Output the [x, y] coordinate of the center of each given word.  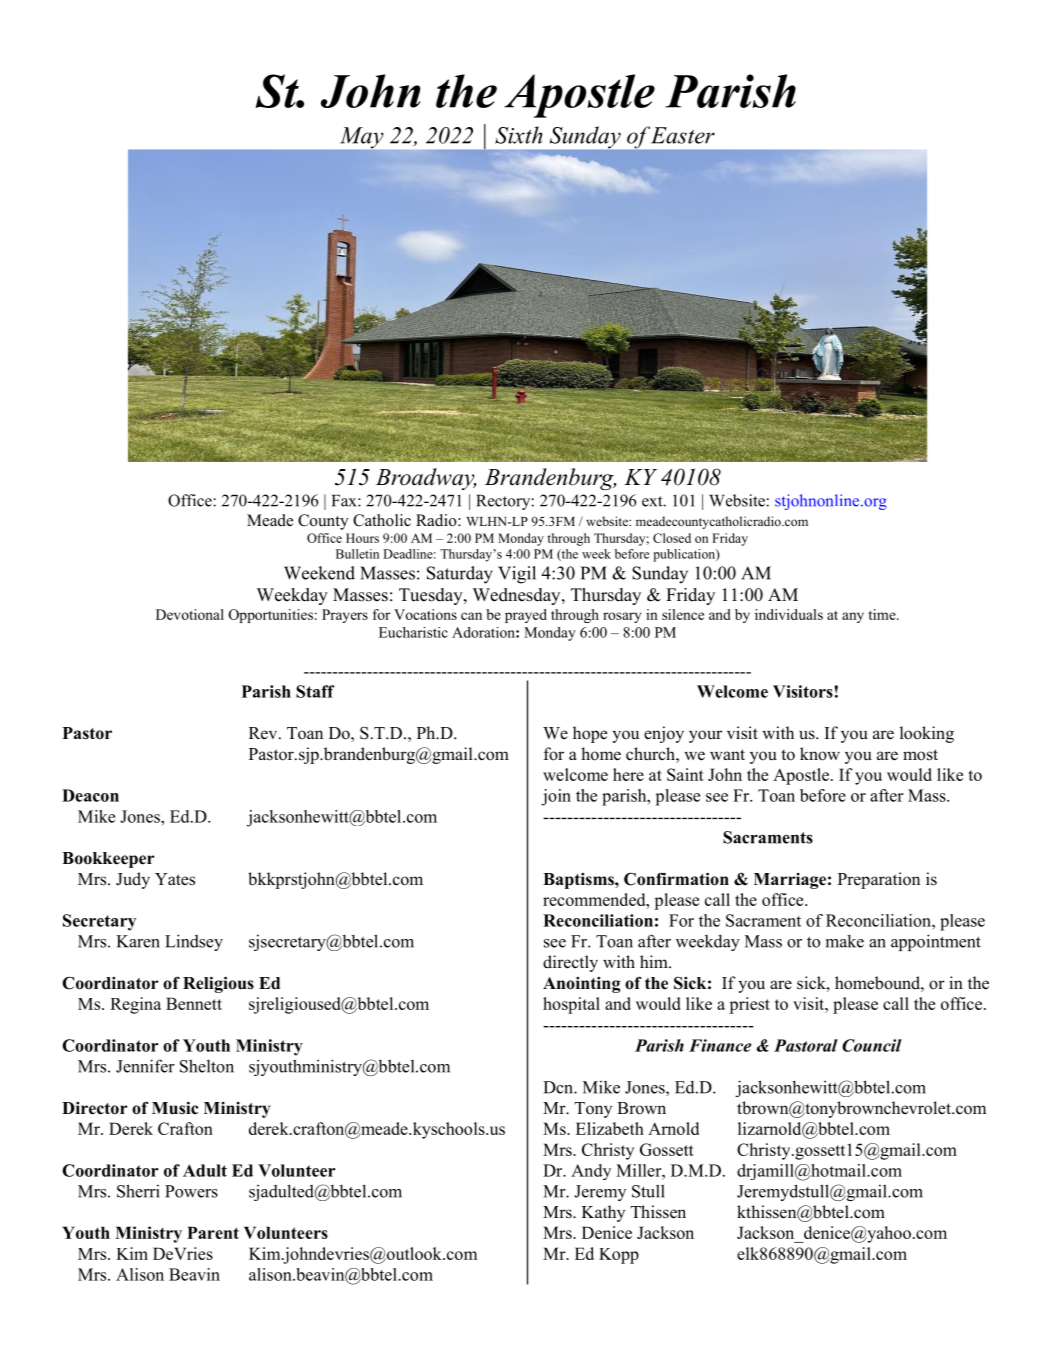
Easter [683, 135]
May [362, 139]
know [820, 754]
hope [590, 734]
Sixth [518, 135]
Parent [213, 1232]
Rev [264, 733]
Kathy [603, 1213]
